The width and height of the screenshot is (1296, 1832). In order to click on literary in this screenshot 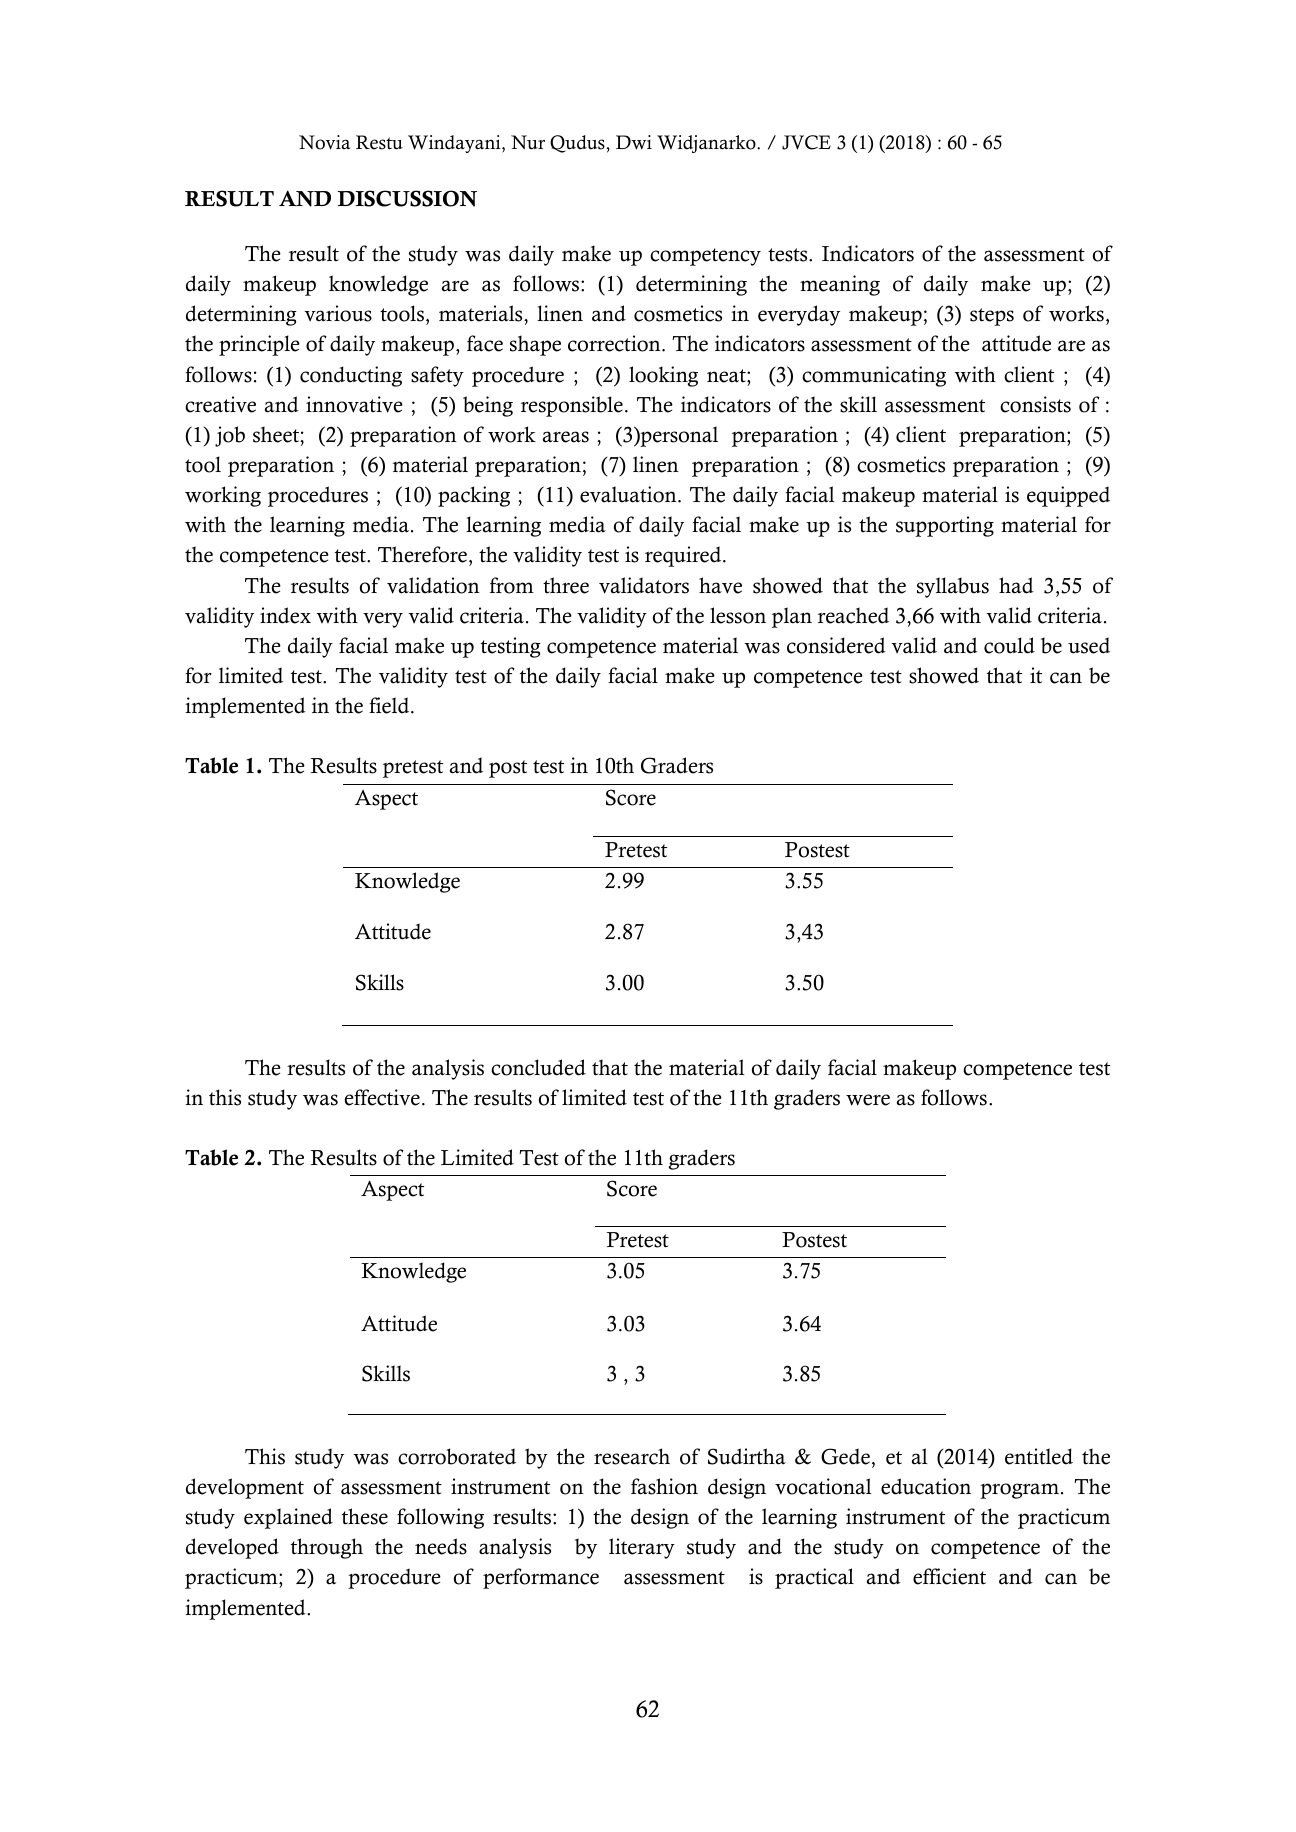, I will do `click(642, 1548)`.
